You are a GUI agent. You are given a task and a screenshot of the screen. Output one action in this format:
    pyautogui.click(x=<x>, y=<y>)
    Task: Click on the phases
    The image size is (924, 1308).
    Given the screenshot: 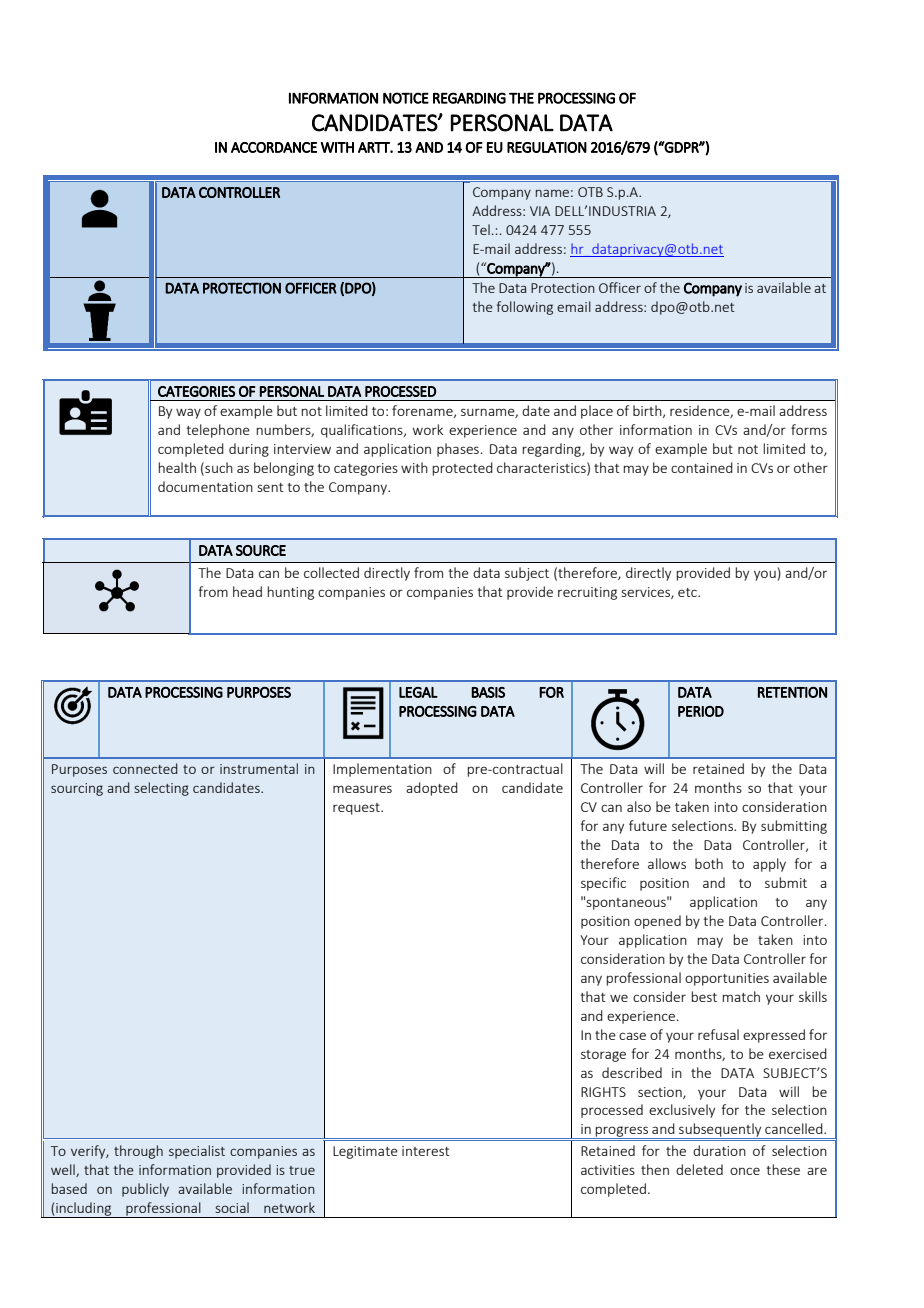 What is the action you would take?
    pyautogui.click(x=458, y=450)
